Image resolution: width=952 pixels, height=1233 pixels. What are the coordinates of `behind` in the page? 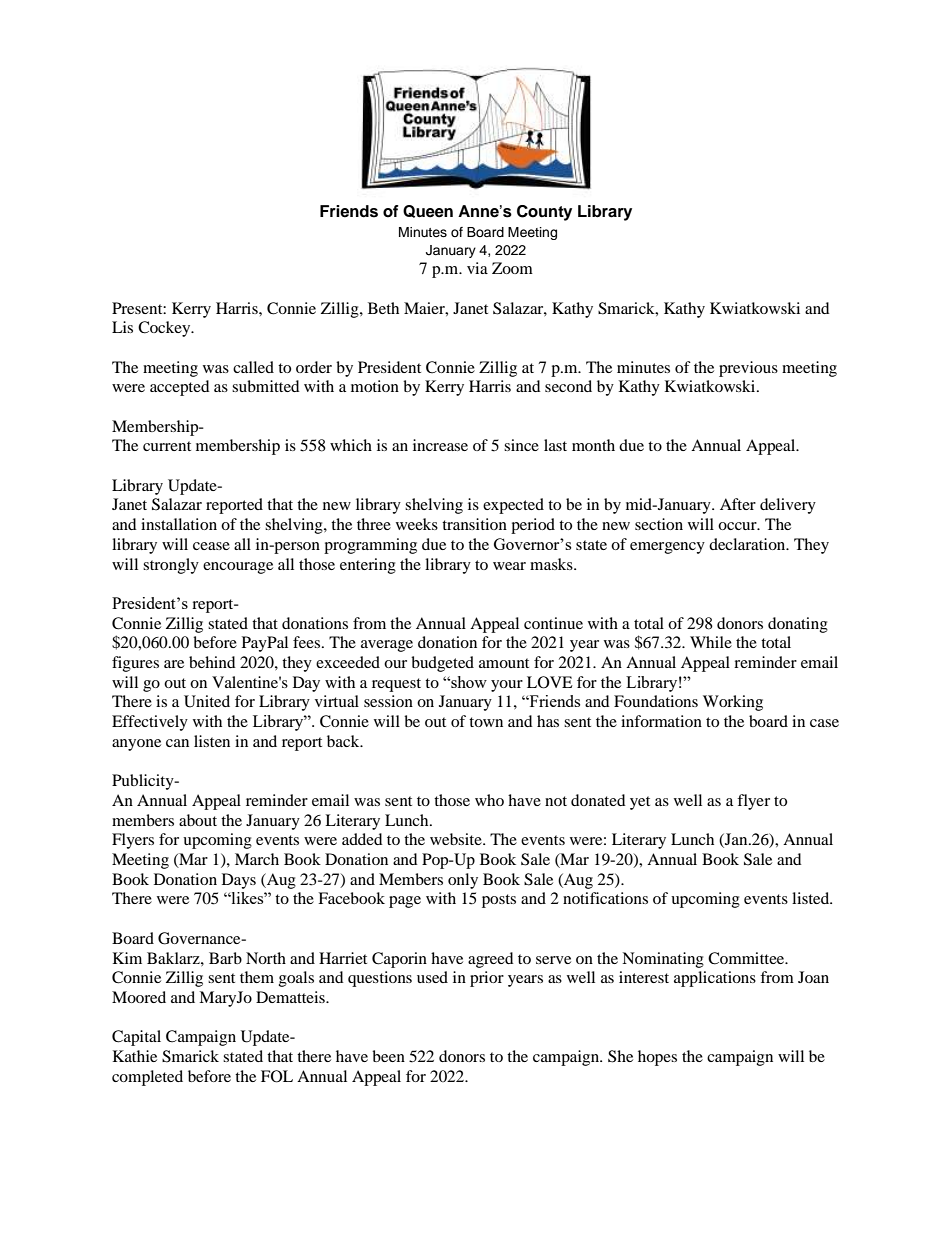 It's located at (212, 662).
